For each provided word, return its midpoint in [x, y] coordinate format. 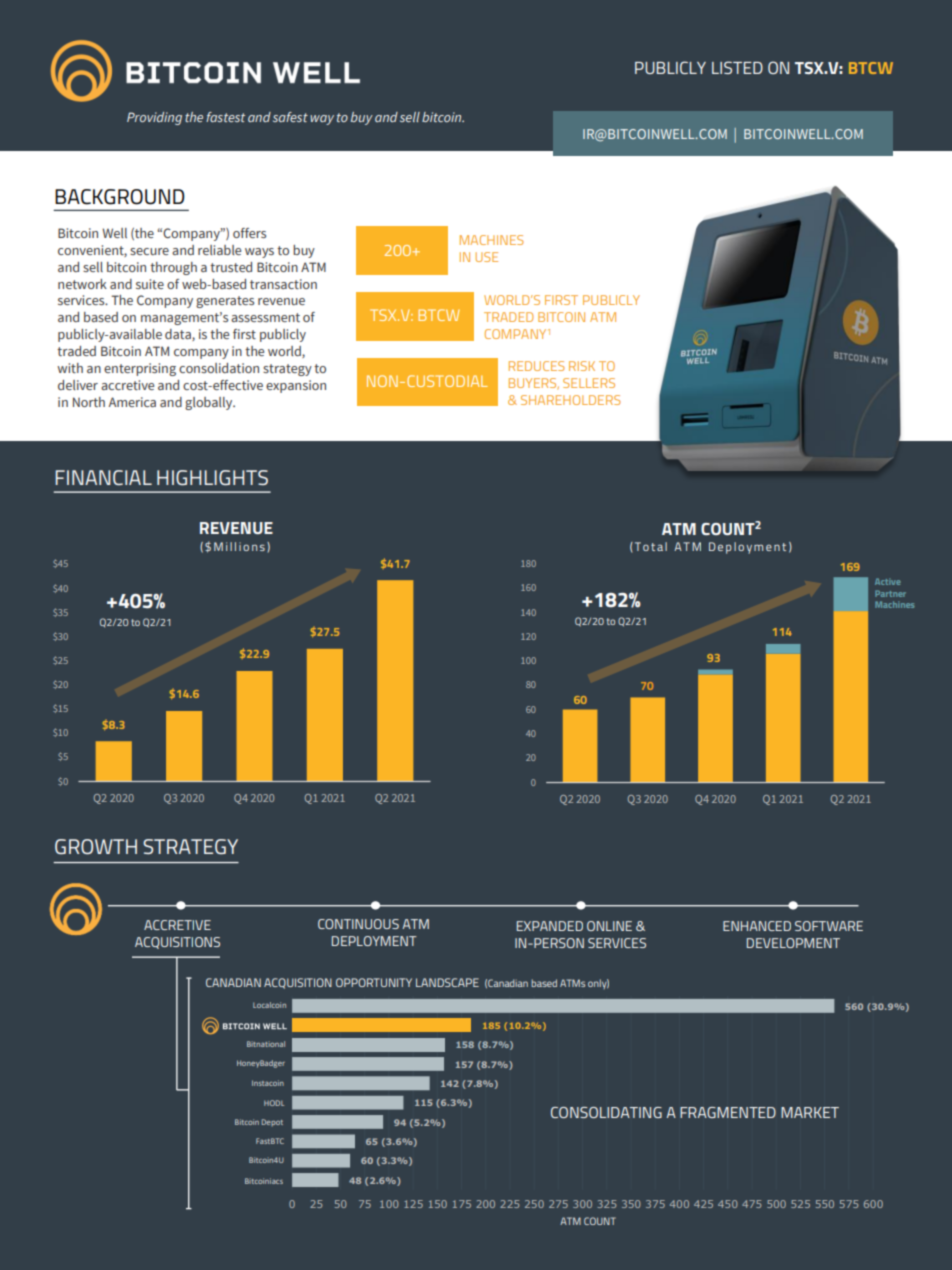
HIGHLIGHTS [212, 477]
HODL [274, 1103]
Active [887, 581]
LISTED [737, 67]
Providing [154, 118]
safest [290, 117]
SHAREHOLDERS [570, 400]
